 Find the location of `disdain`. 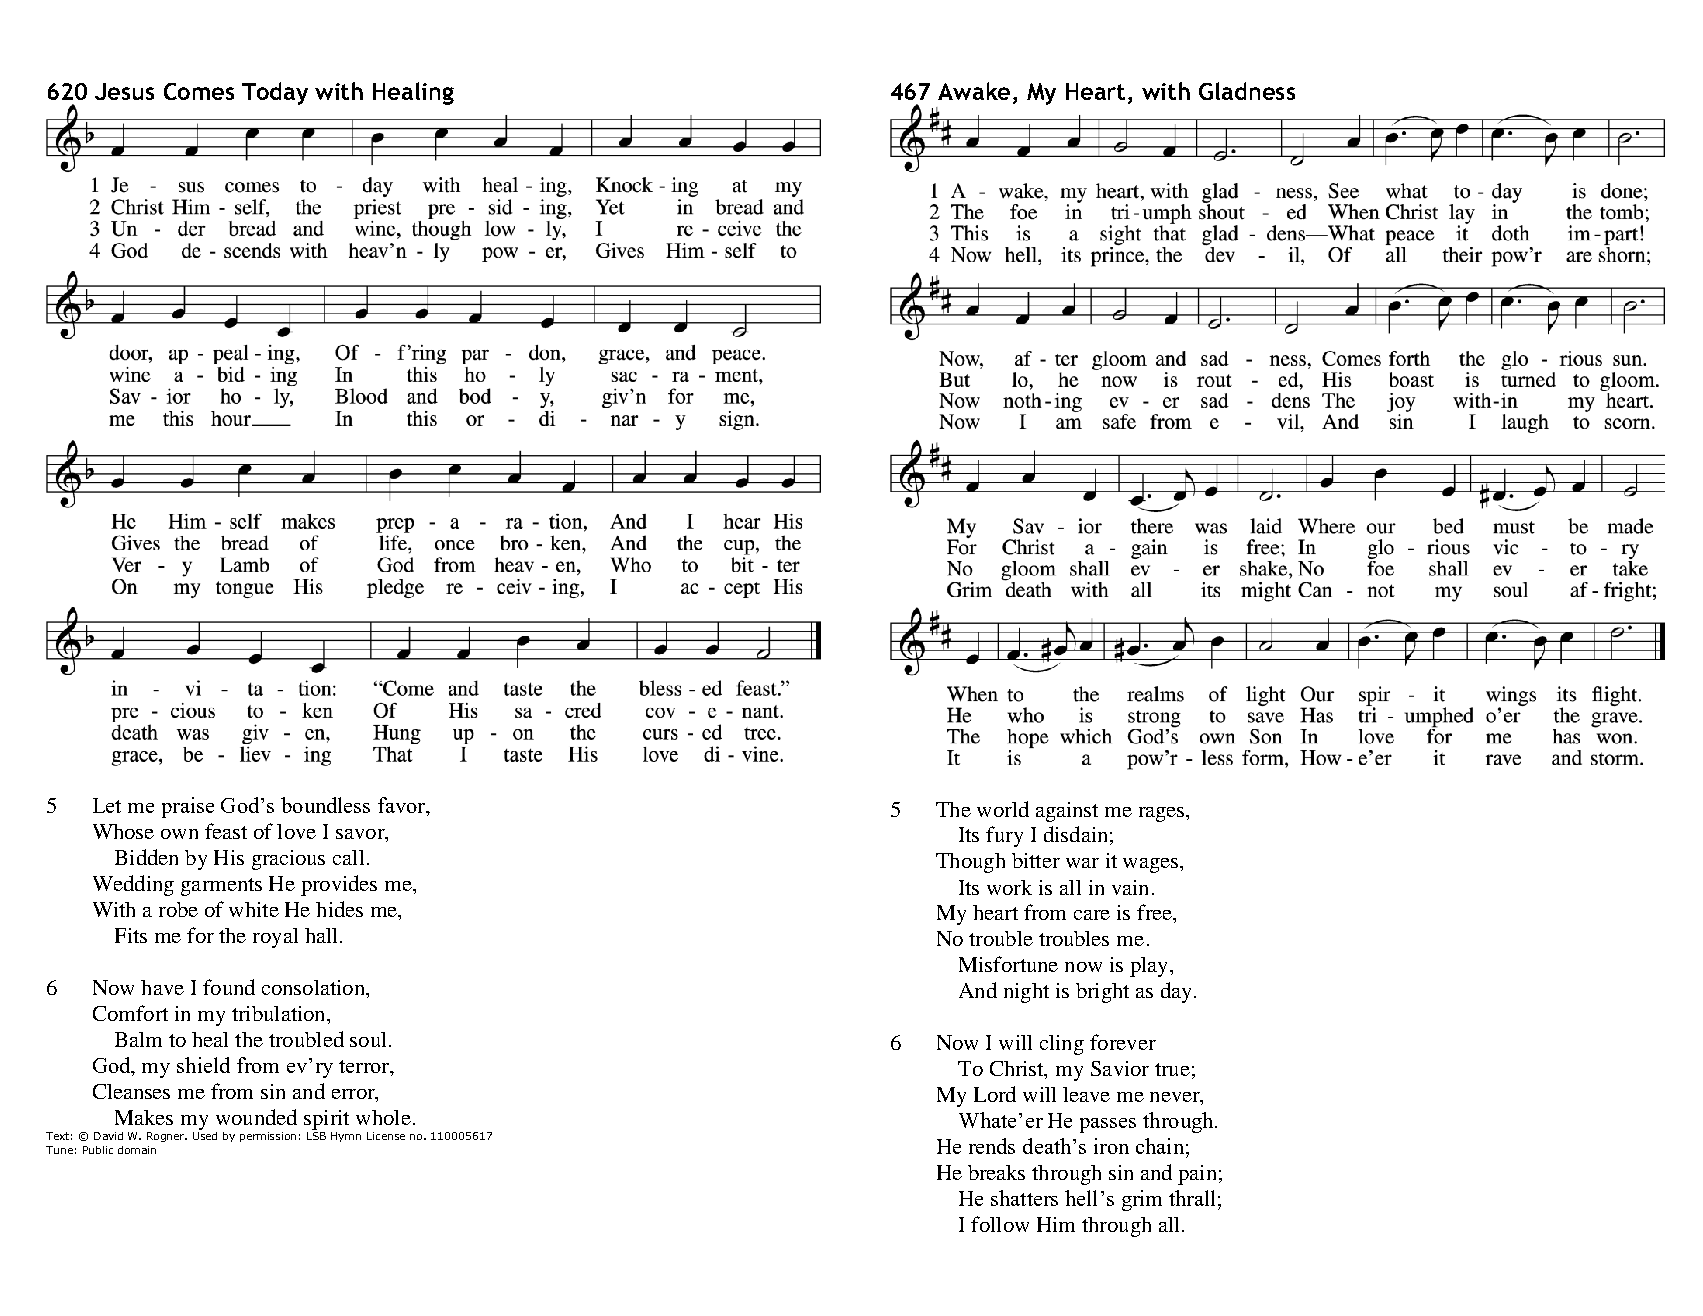

disdain is located at coordinates (1075, 834).
